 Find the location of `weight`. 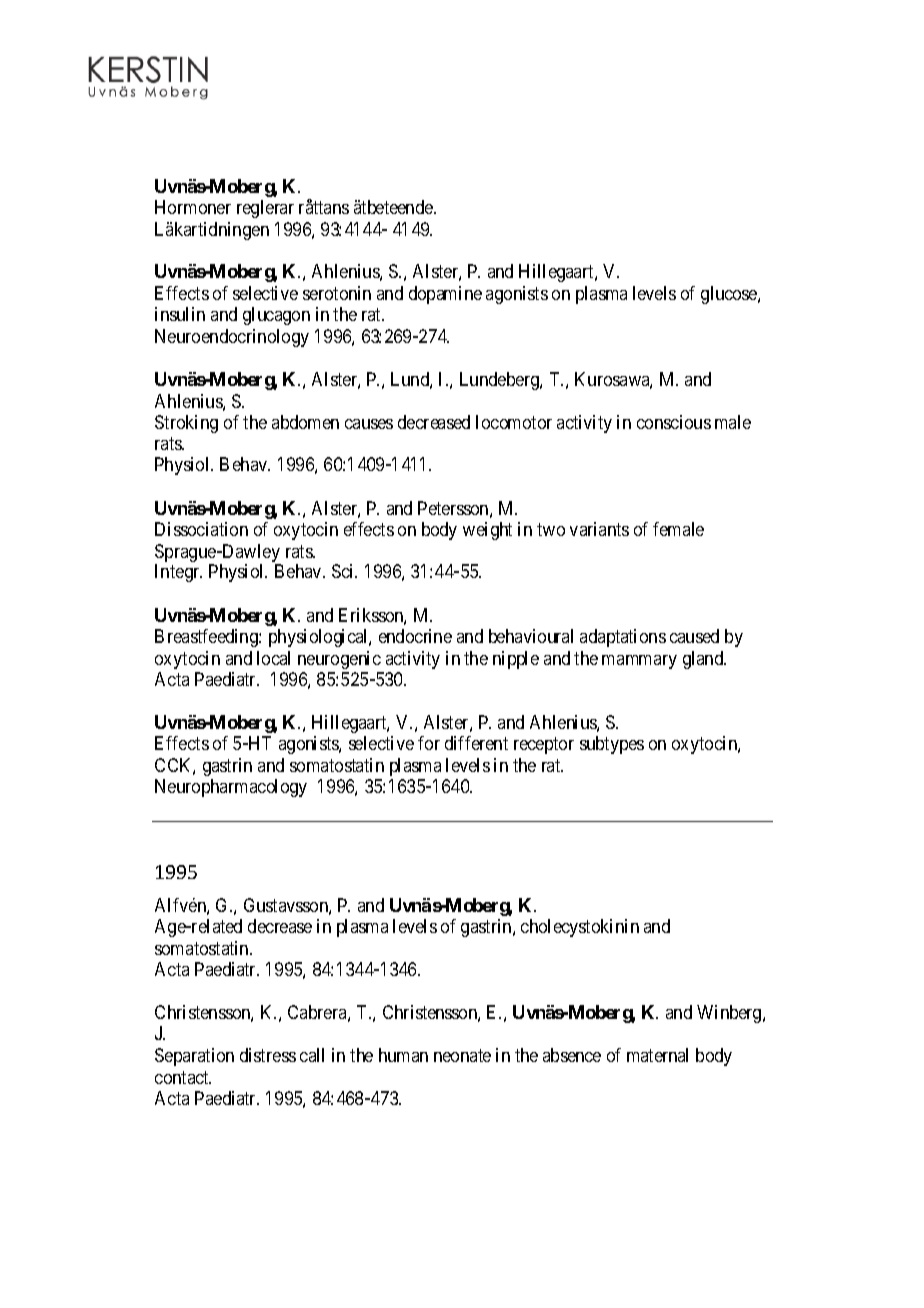

weight is located at coordinates (487, 531).
